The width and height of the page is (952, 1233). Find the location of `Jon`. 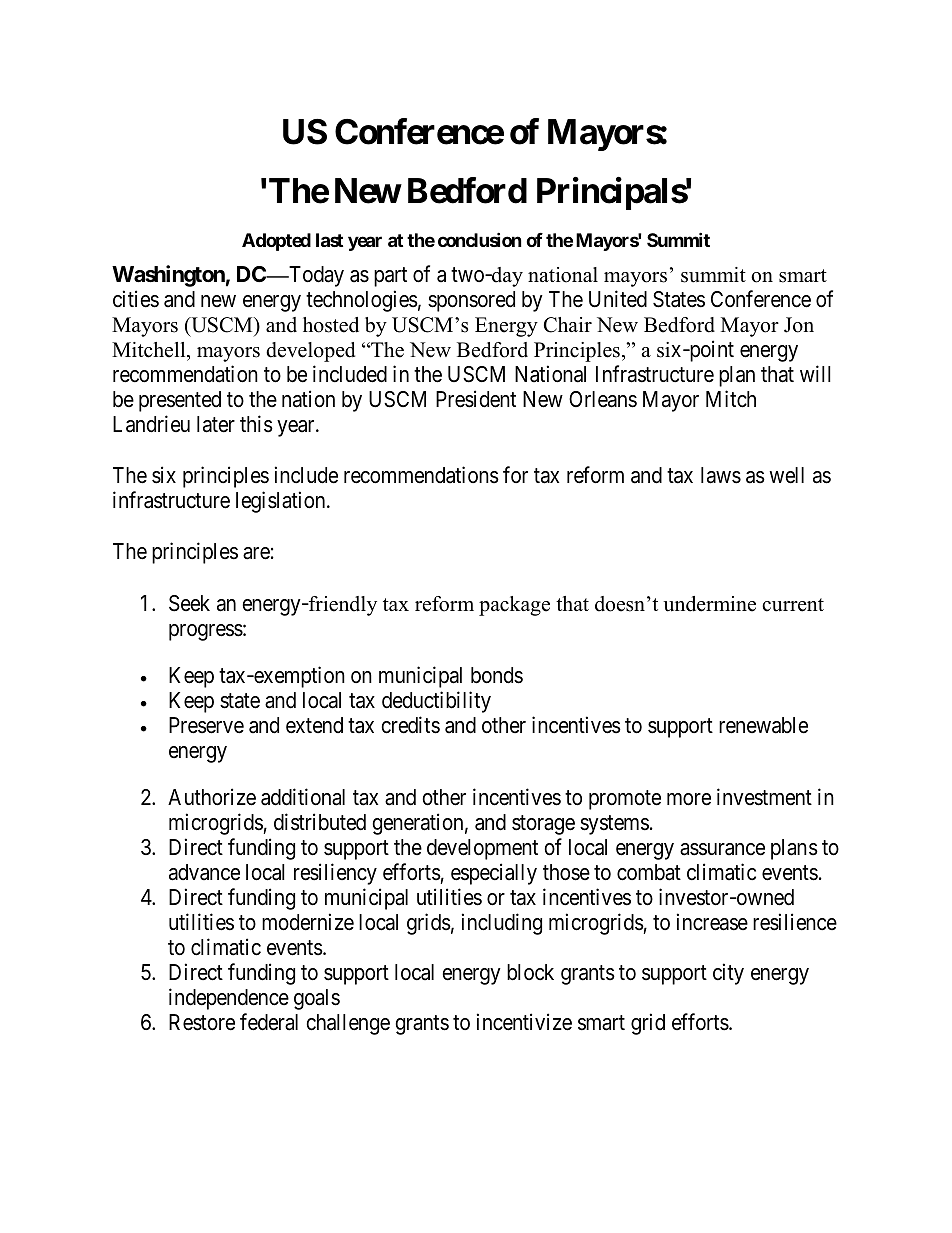

Jon is located at coordinates (799, 325).
